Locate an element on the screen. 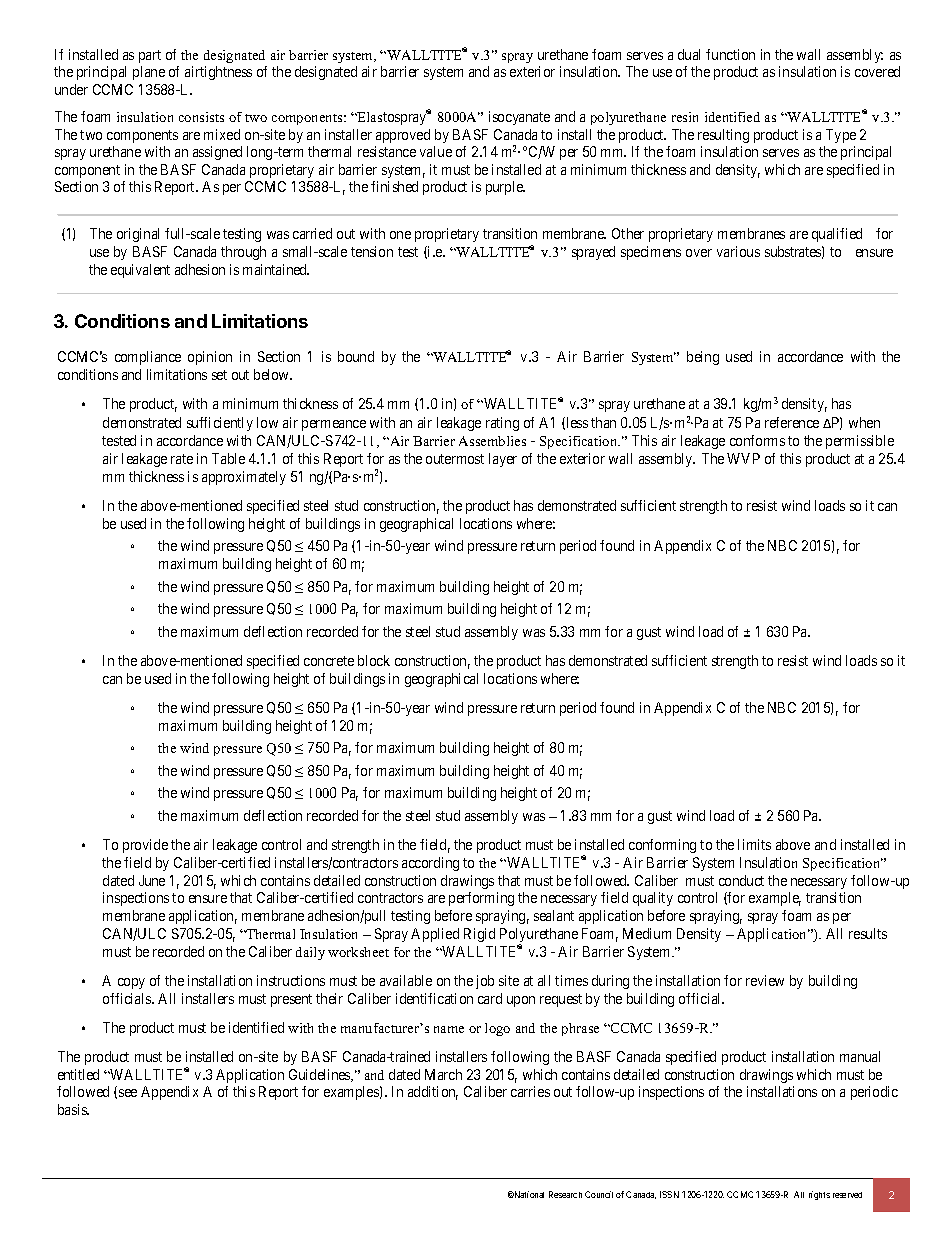  provide is located at coordinates (145, 846).
